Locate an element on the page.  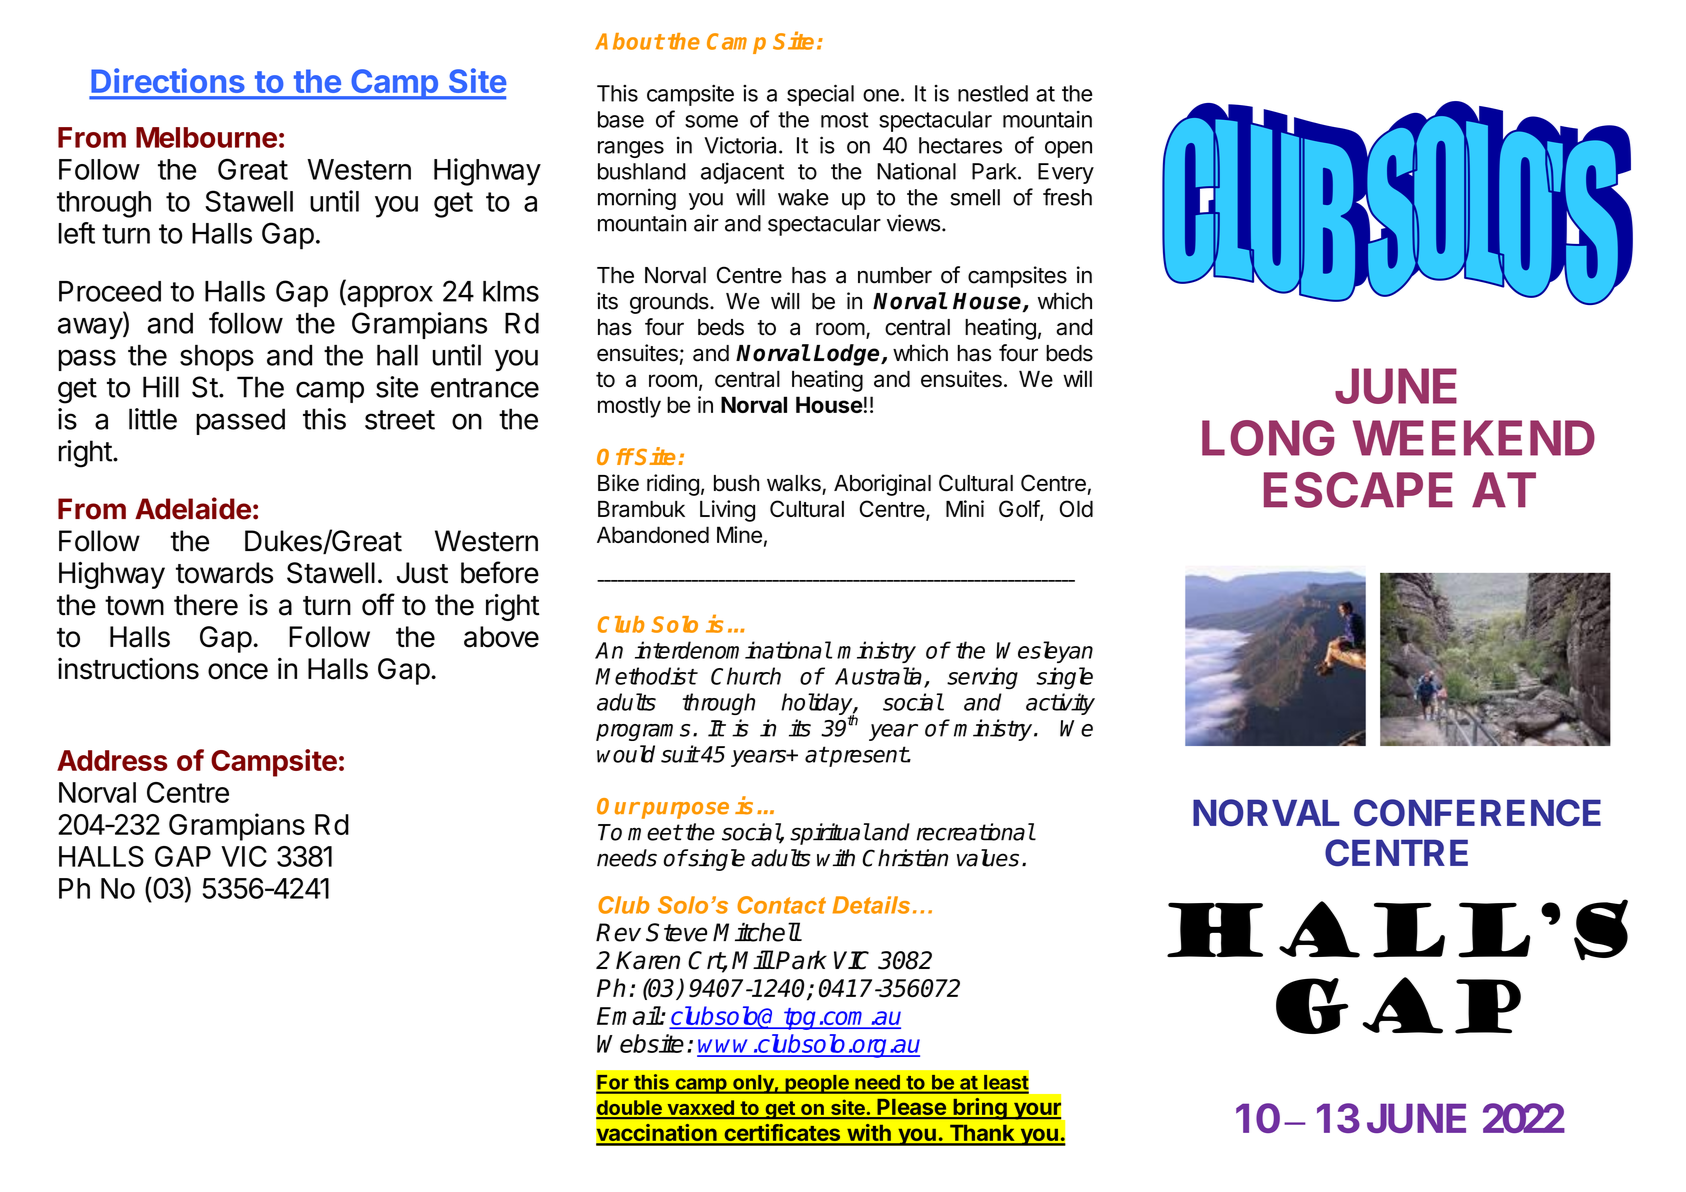
shops is located at coordinates (217, 358).
